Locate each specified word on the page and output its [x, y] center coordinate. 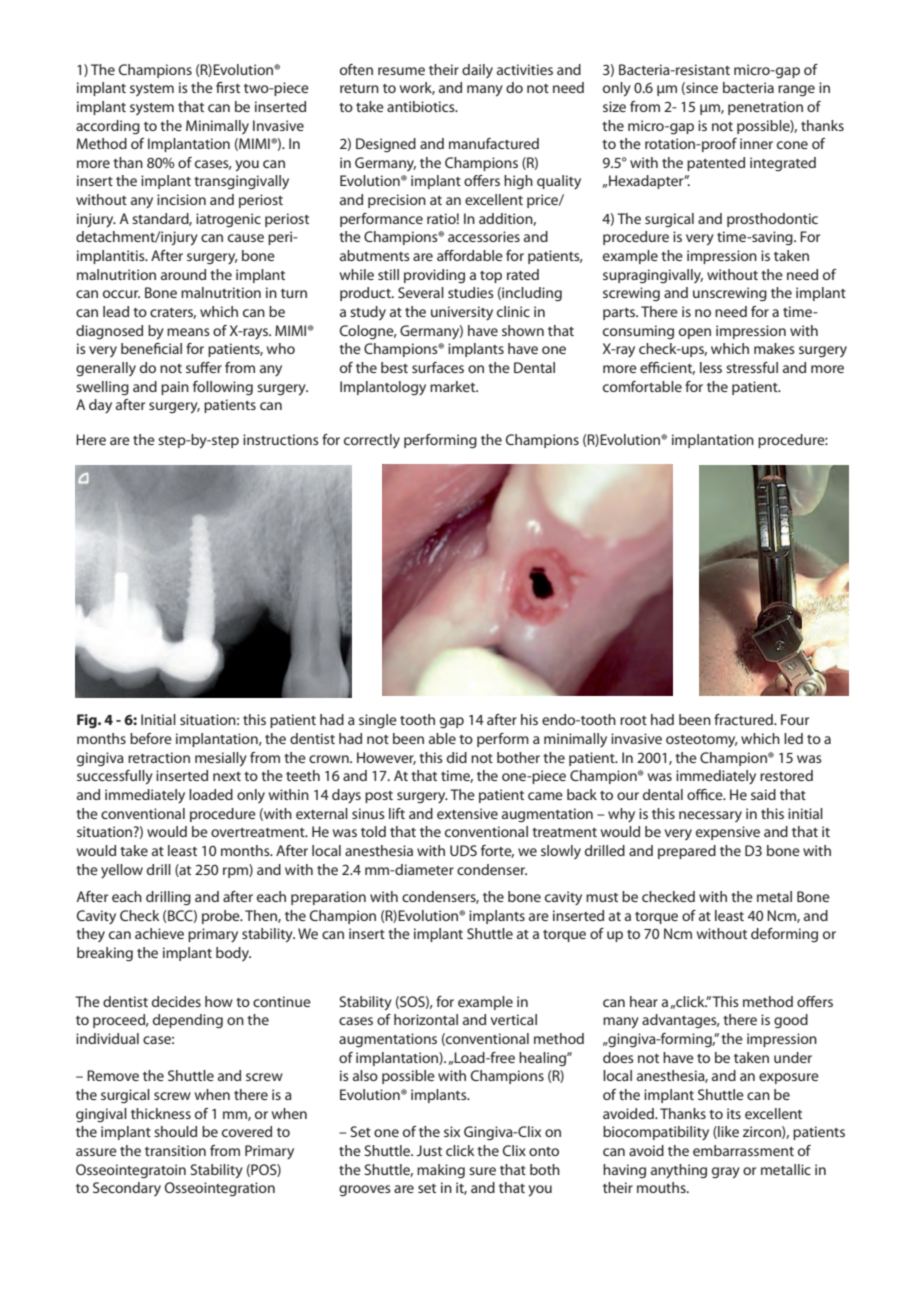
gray [726, 1173]
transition [175, 1150]
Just [429, 1150]
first [228, 87]
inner [756, 143]
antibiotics [422, 106]
